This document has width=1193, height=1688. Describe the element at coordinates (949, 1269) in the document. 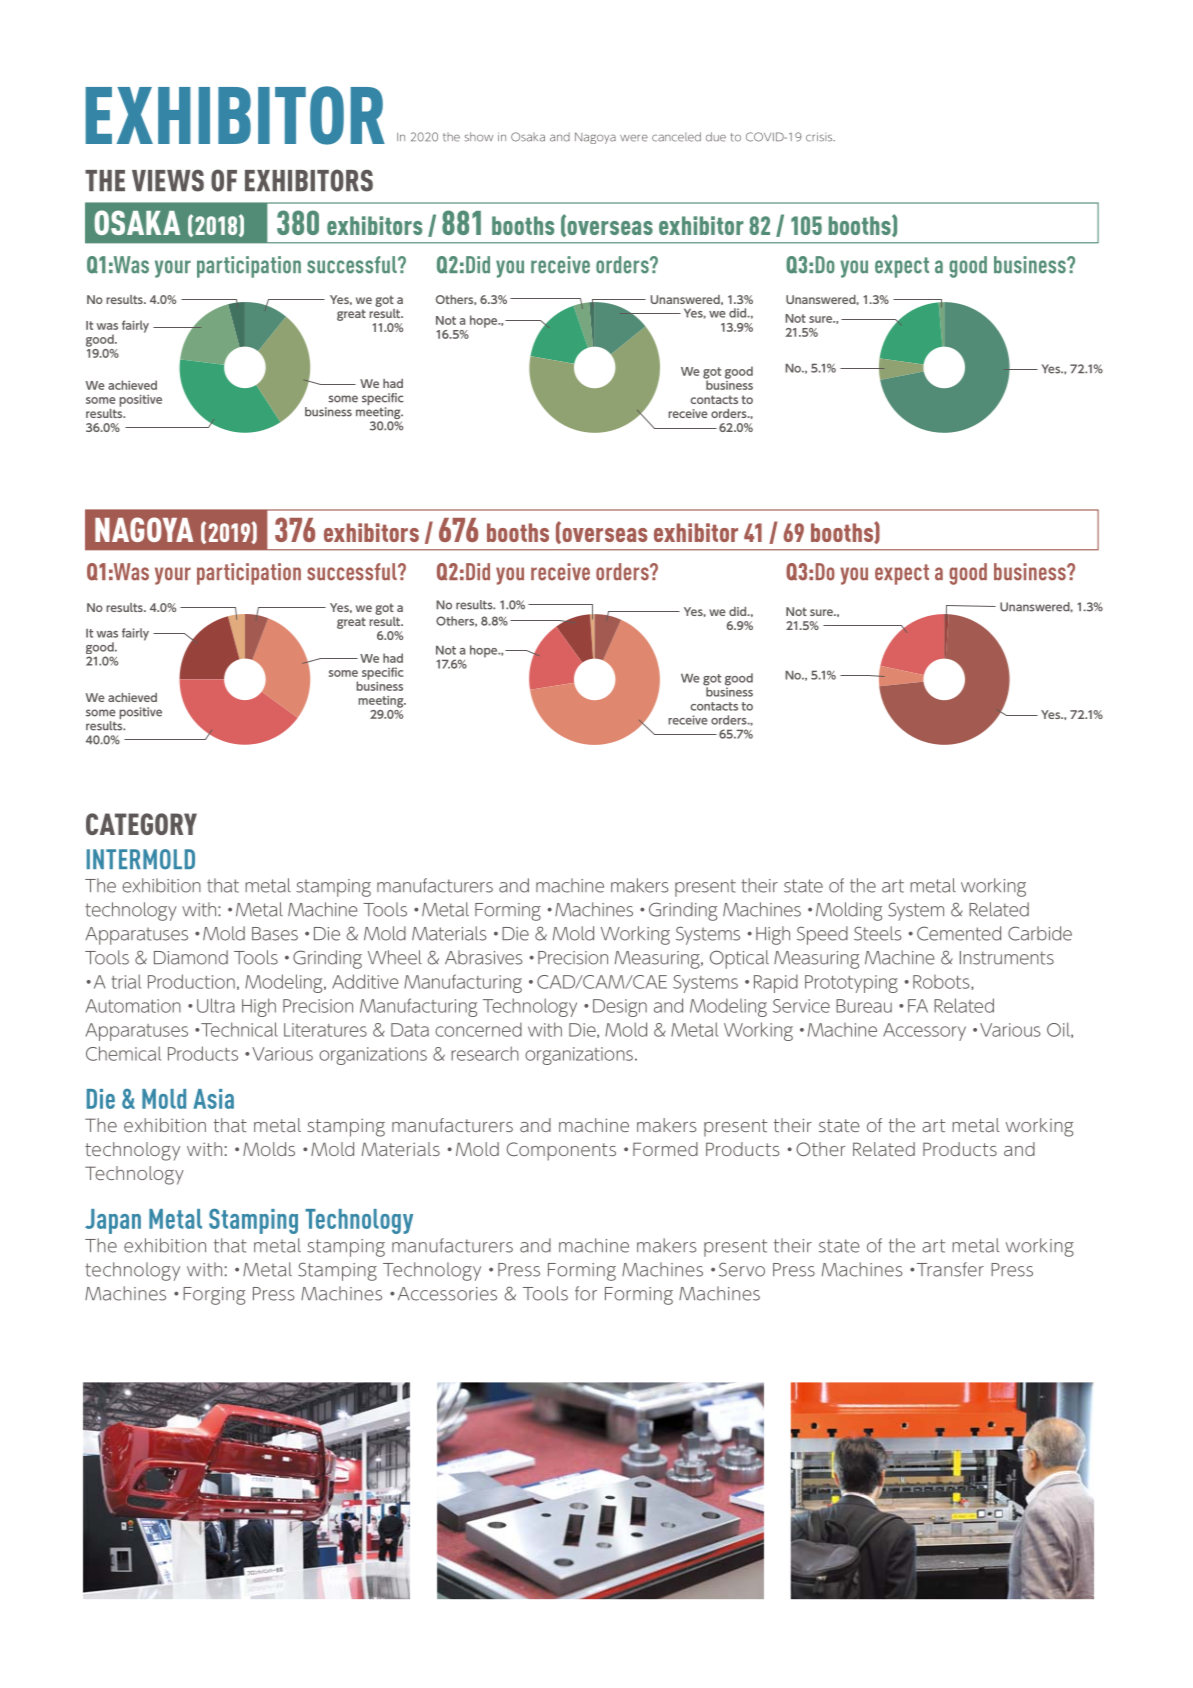

I see `Transfer` at that location.
